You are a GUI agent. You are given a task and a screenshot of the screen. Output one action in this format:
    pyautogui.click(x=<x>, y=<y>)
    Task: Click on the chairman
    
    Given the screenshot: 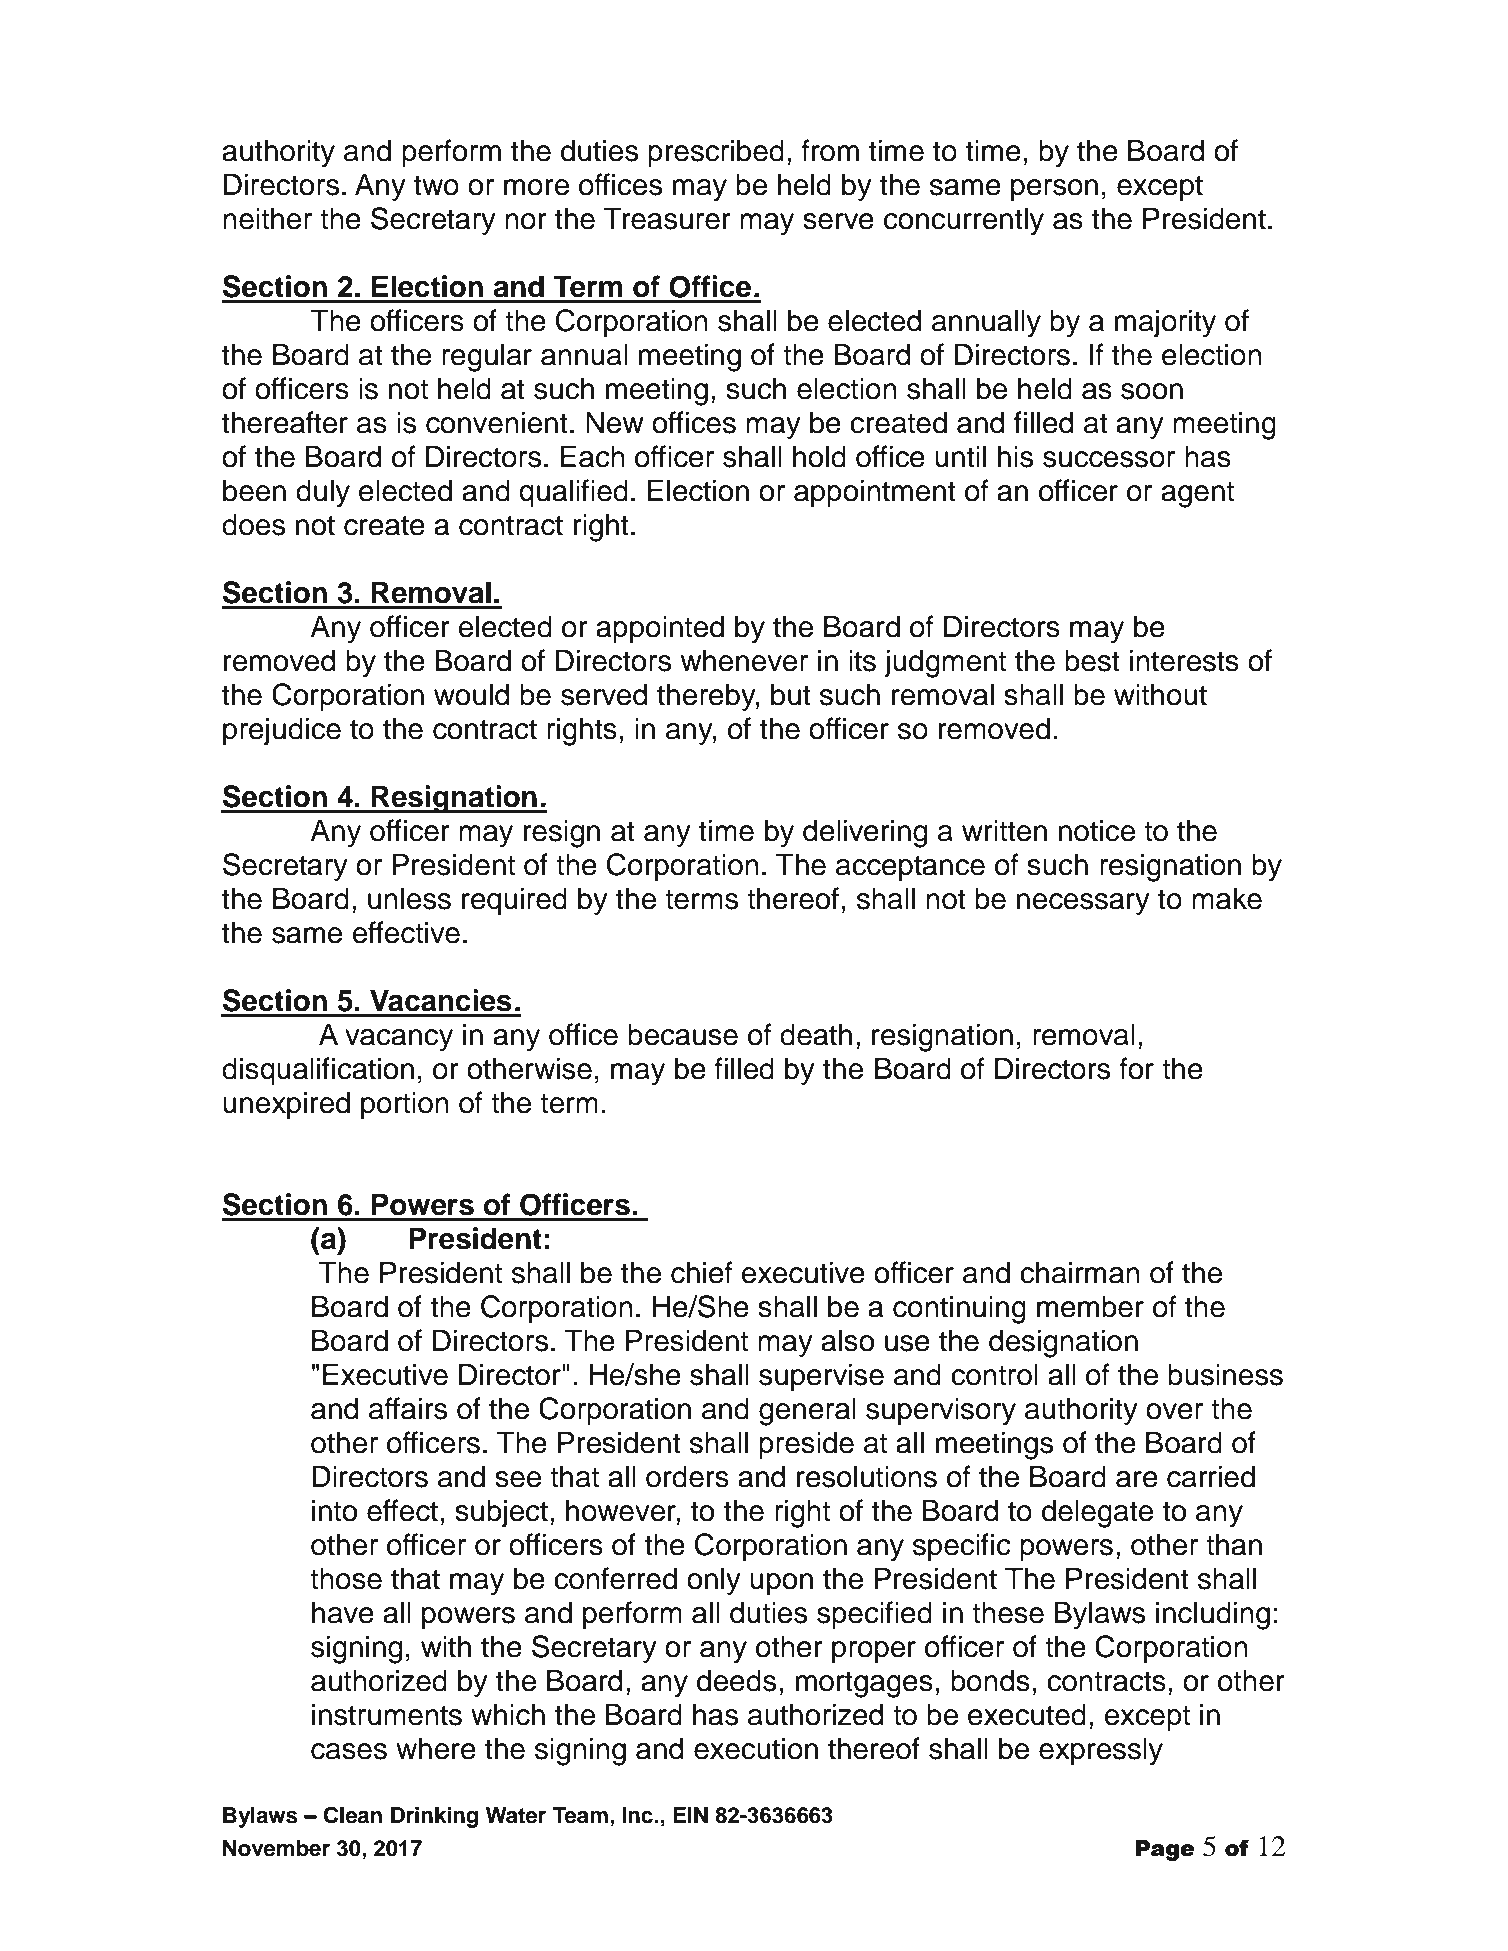 What is the action you would take?
    pyautogui.click(x=1080, y=1272)
